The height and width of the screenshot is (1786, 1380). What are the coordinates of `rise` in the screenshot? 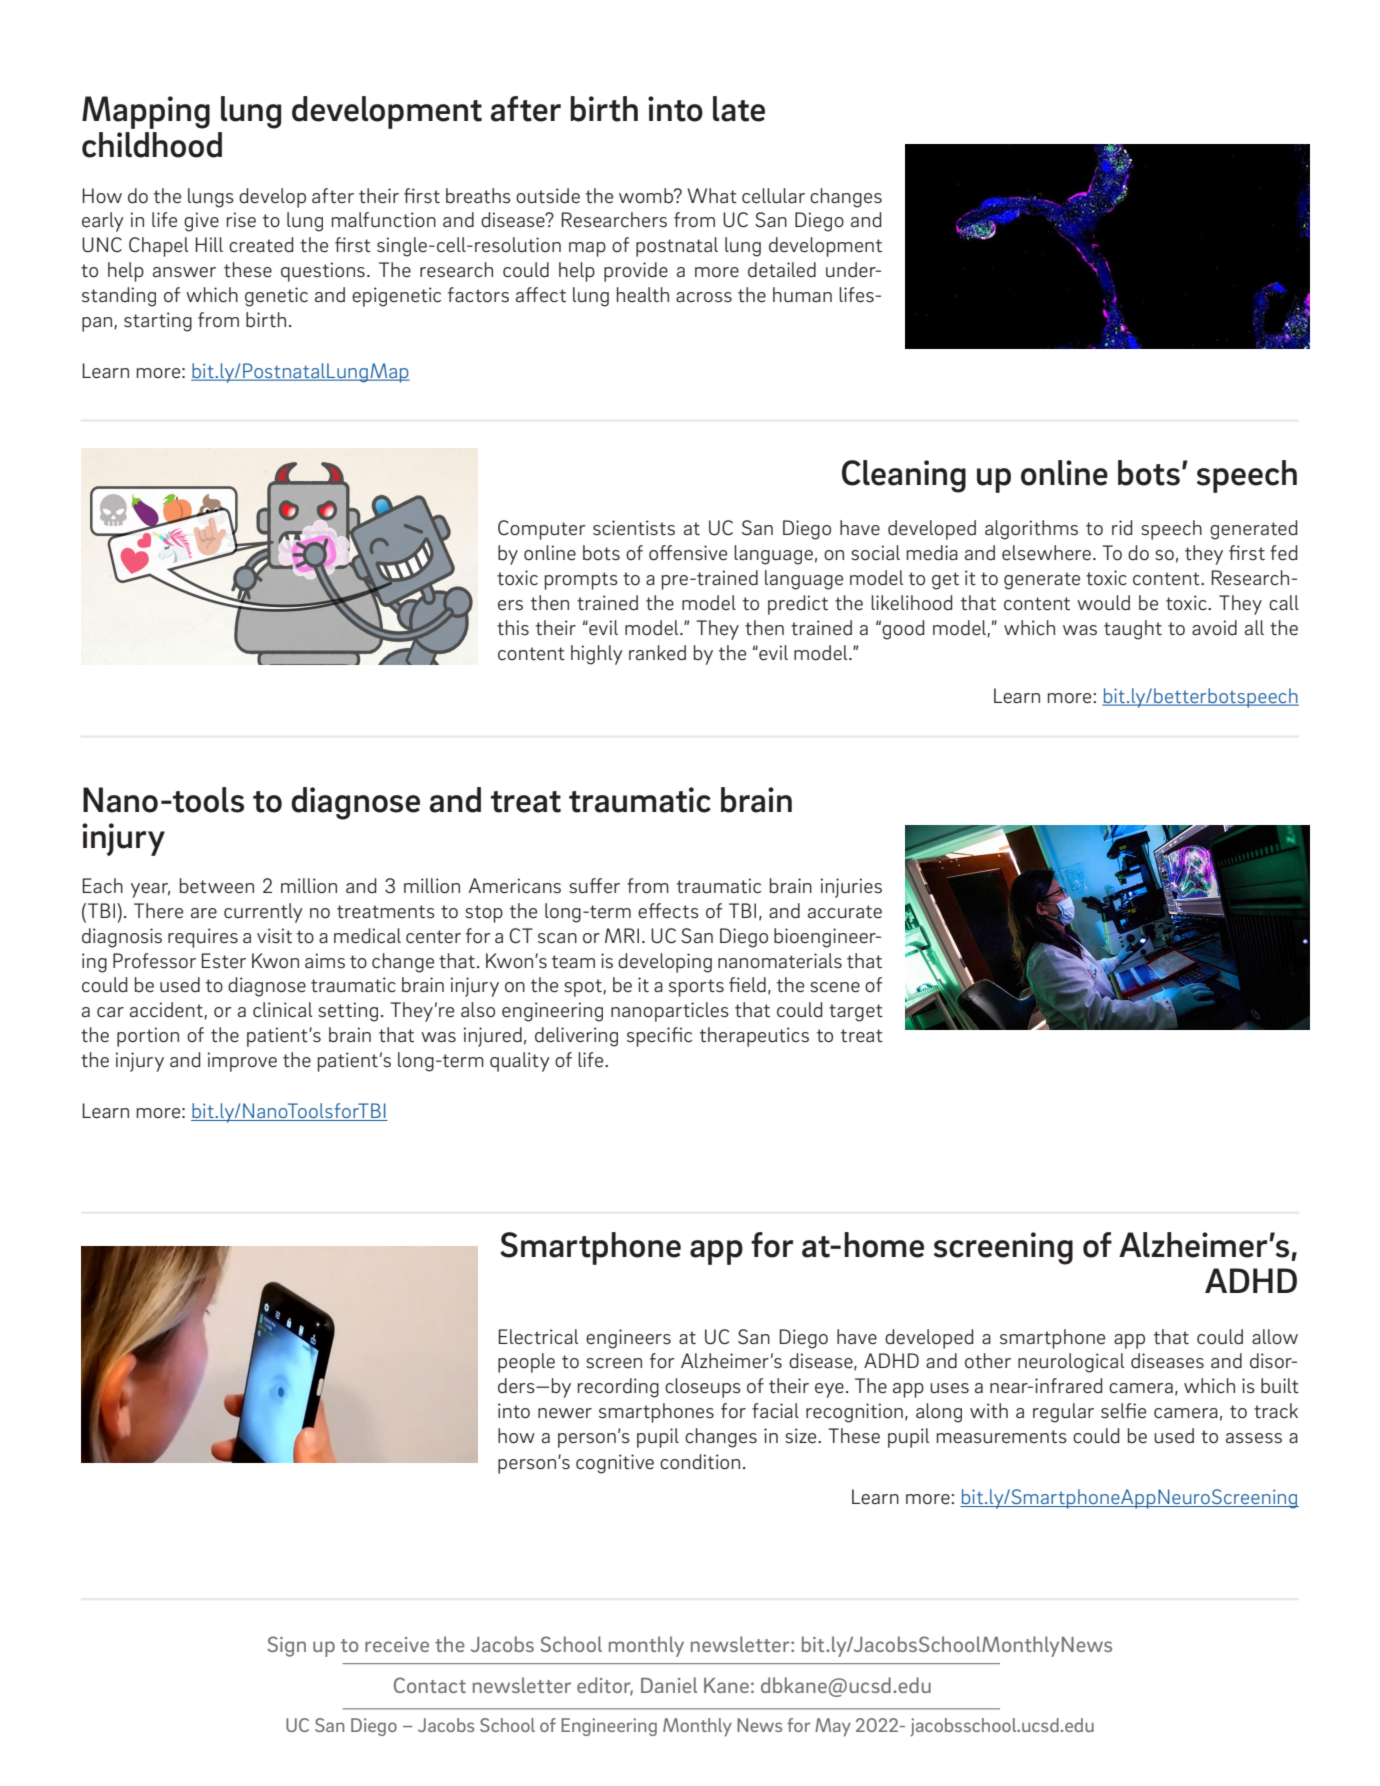 It's located at (241, 220).
